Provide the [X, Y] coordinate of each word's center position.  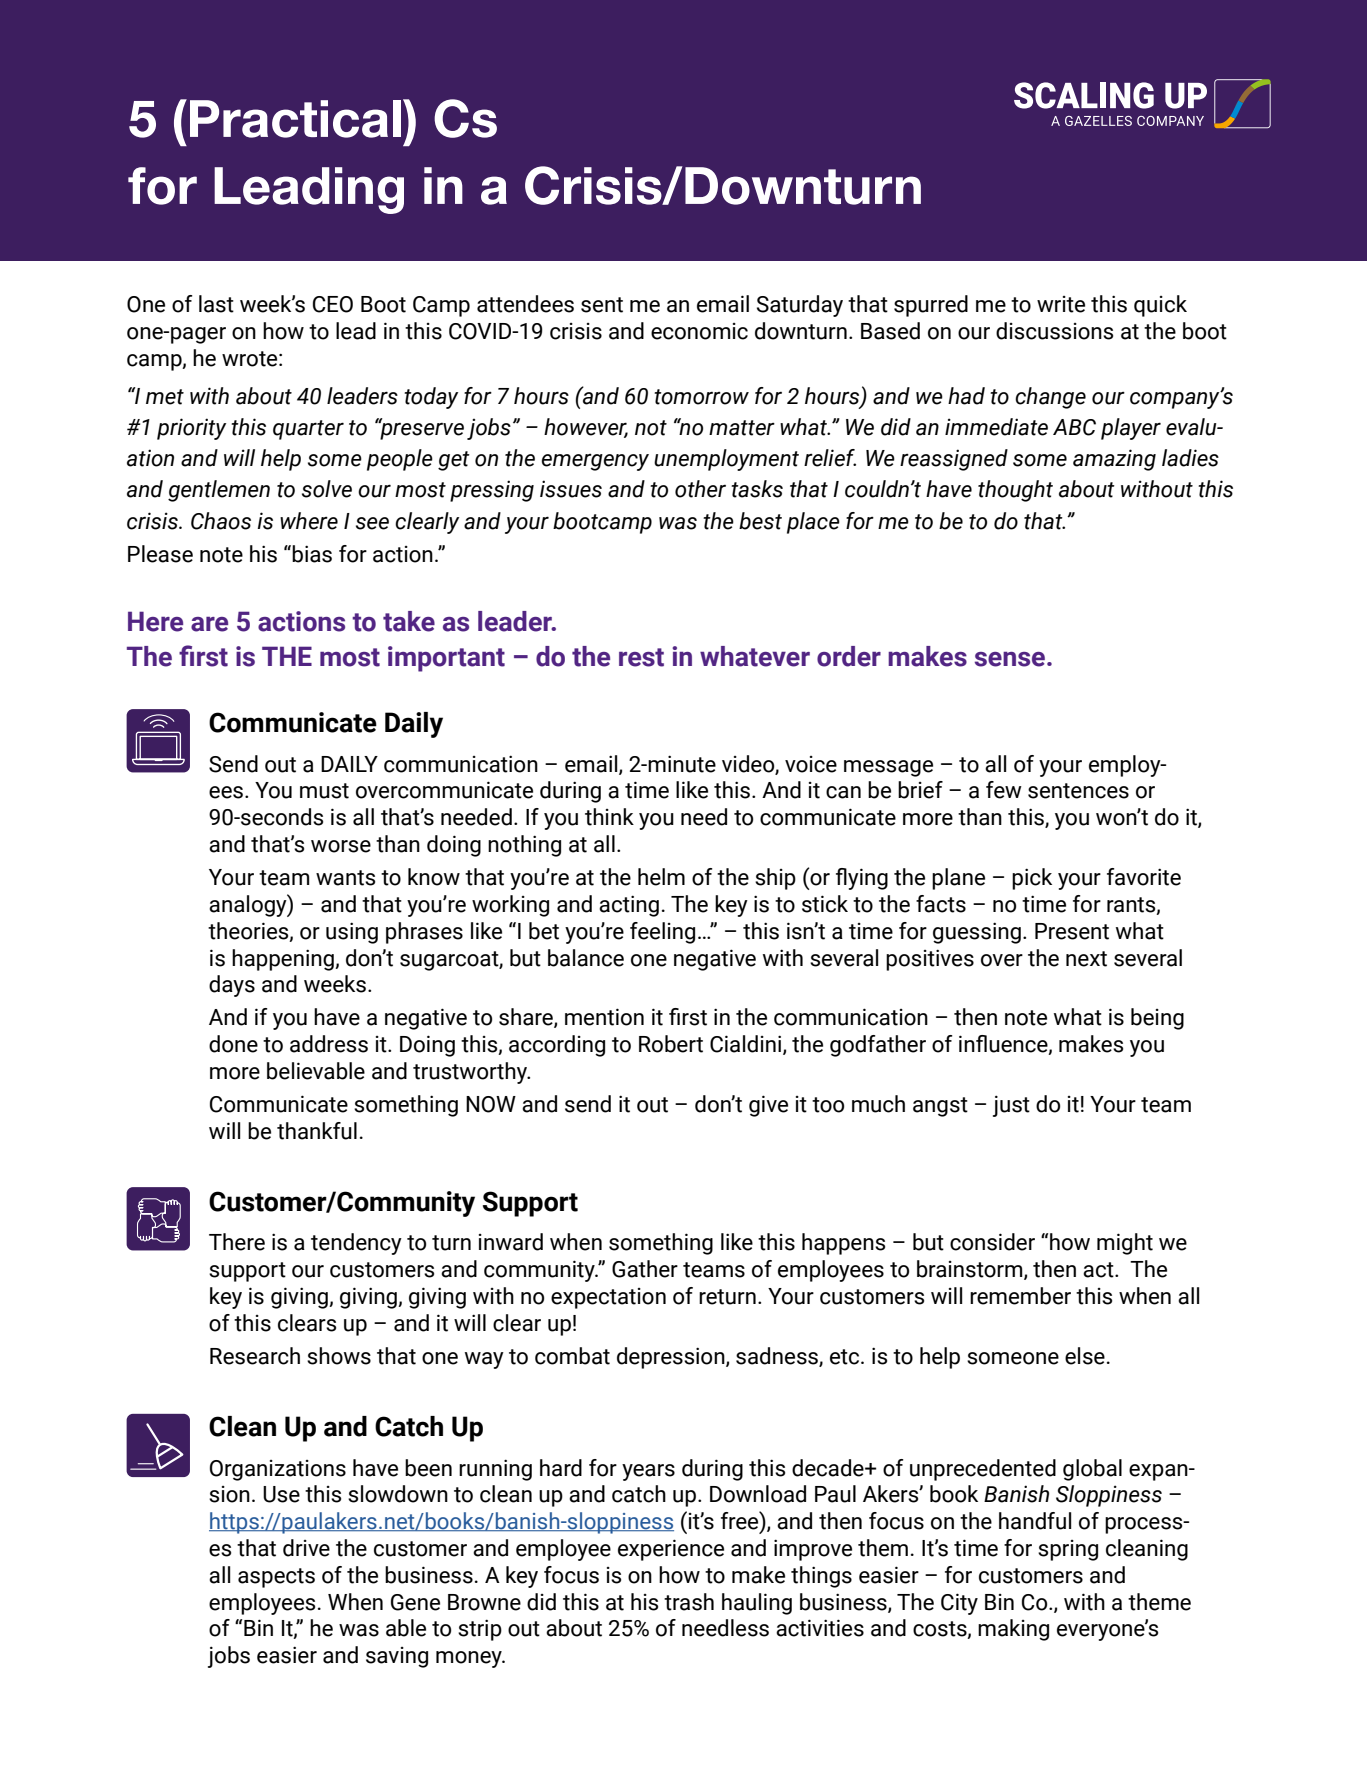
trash [689, 1602]
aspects [276, 1578]
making [1013, 1630]
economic [699, 331]
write [1061, 304]
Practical [295, 119]
